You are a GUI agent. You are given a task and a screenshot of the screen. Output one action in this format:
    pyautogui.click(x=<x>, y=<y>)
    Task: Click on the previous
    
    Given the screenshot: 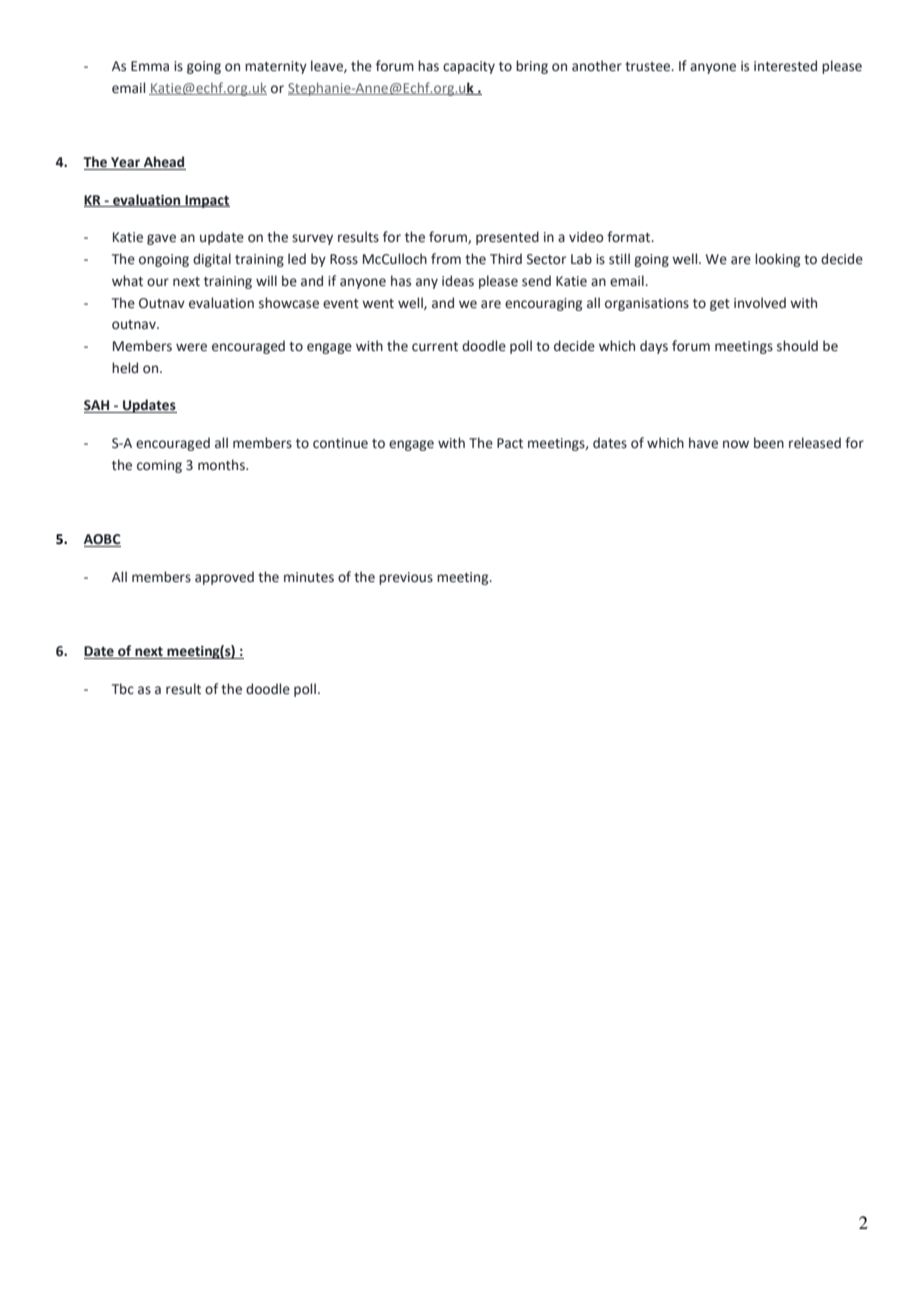 What is the action you would take?
    pyautogui.click(x=406, y=578)
